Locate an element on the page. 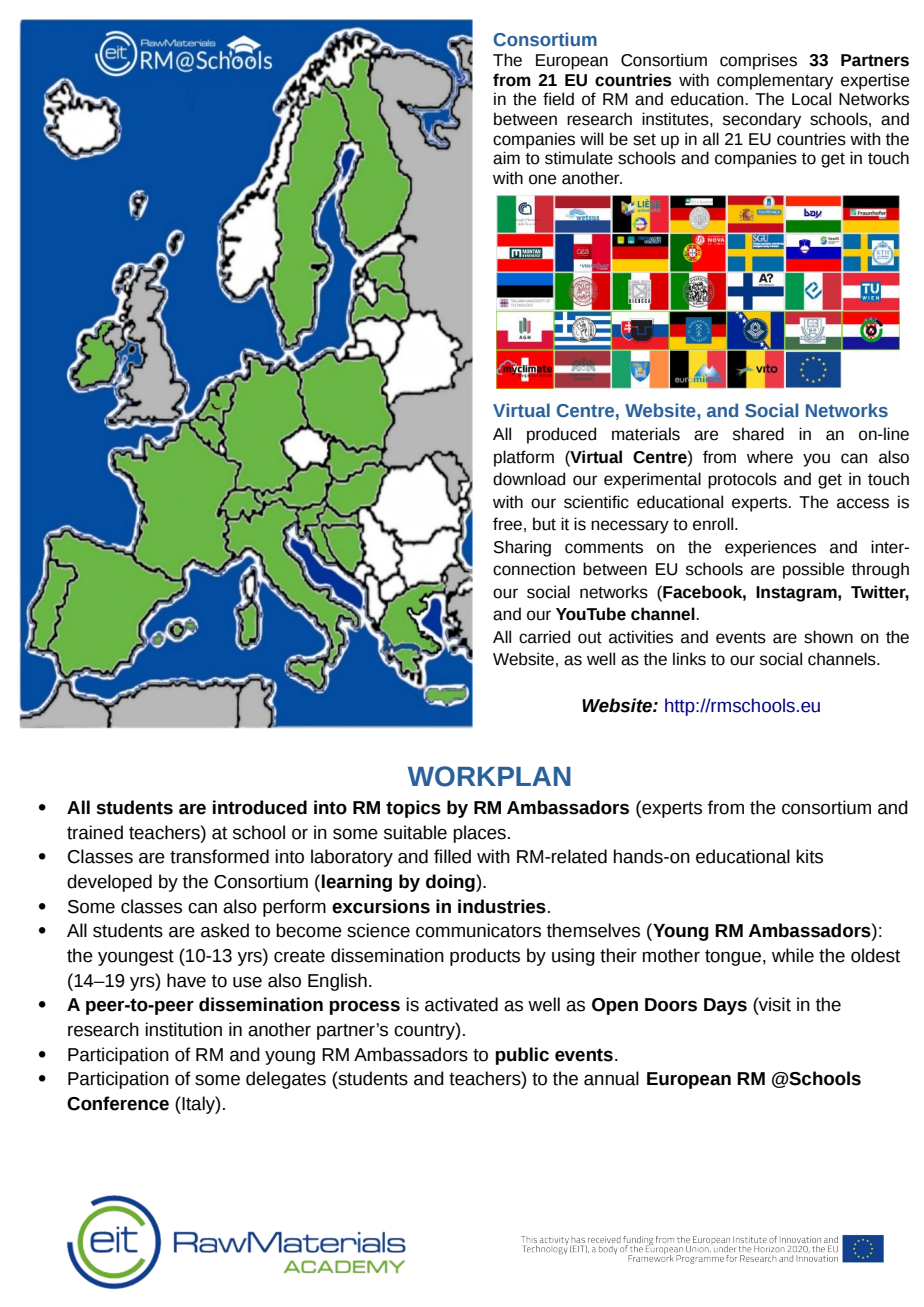 The width and height of the document is (924, 1307). possible is located at coordinates (813, 570).
